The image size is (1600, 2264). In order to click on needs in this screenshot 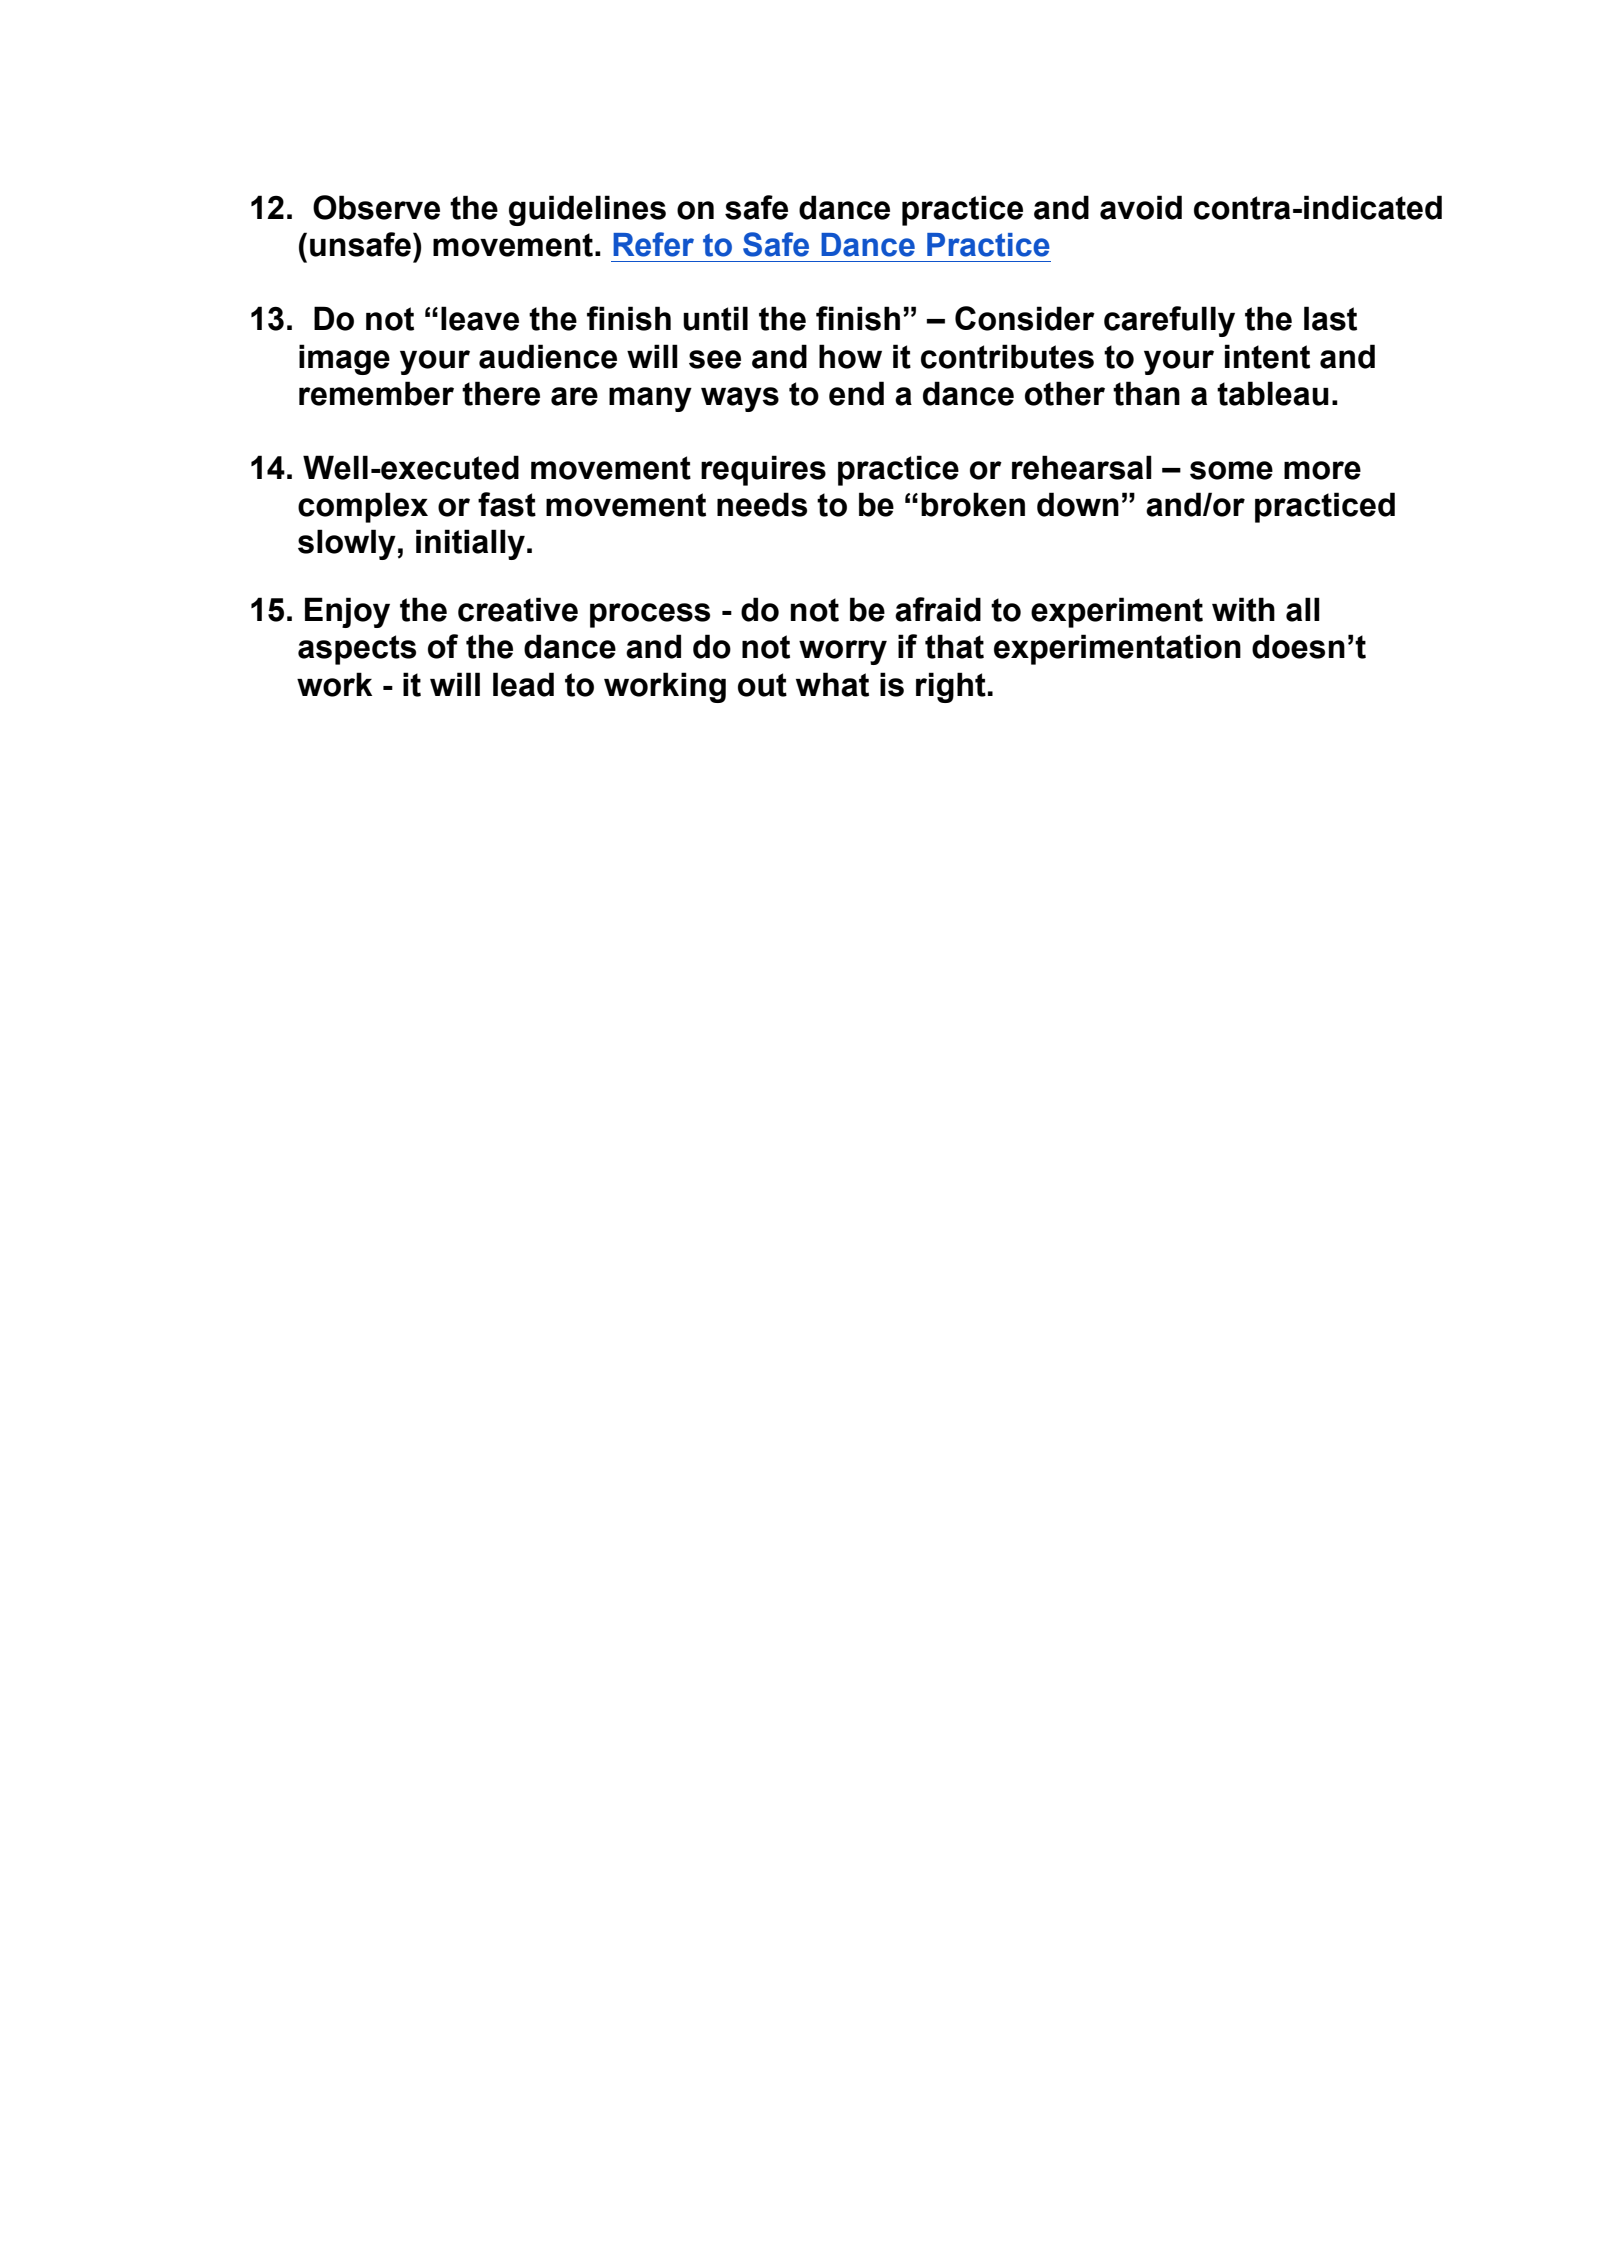, I will do `click(762, 504)`.
